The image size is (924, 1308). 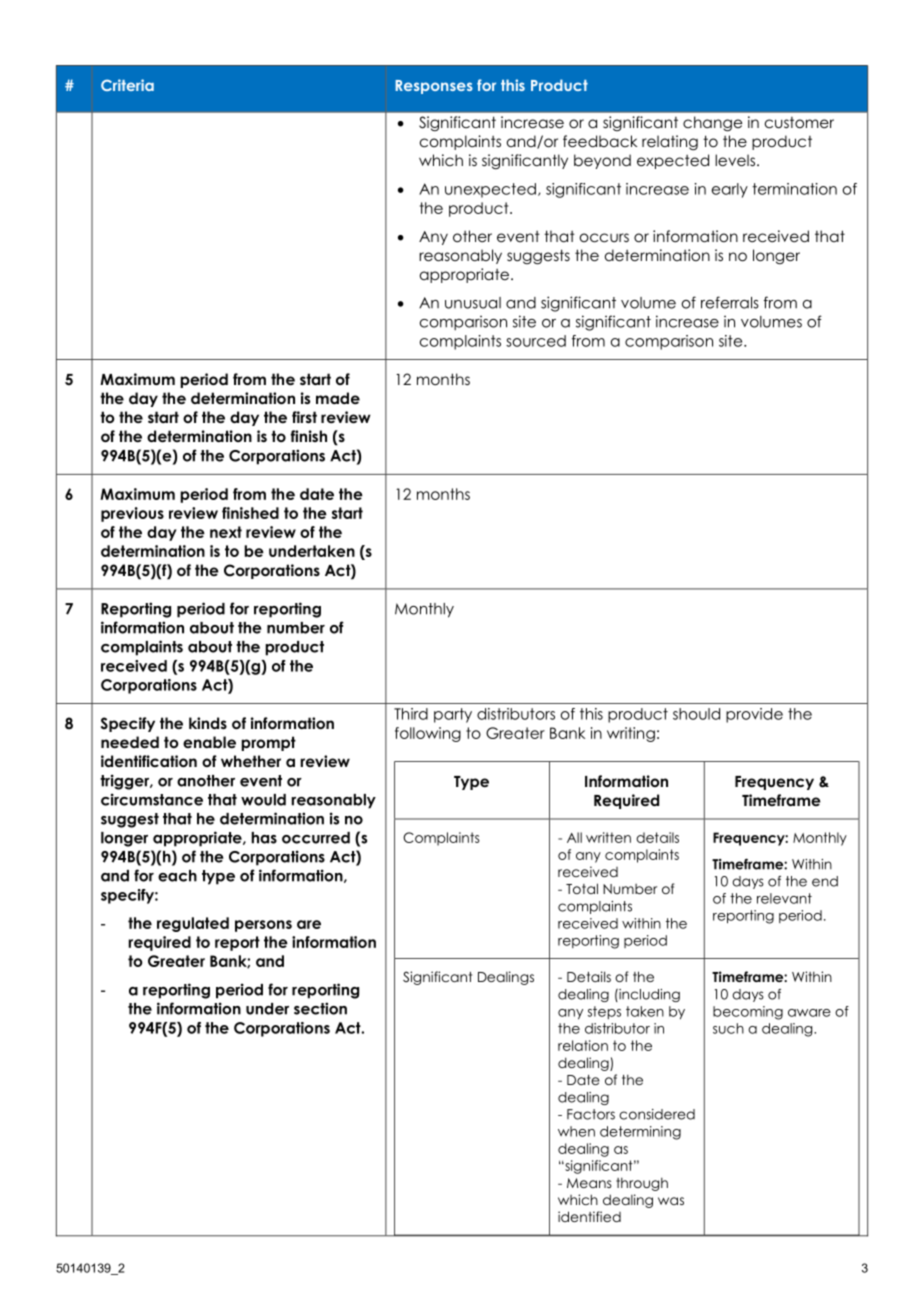 I want to click on party, so click(x=453, y=715).
